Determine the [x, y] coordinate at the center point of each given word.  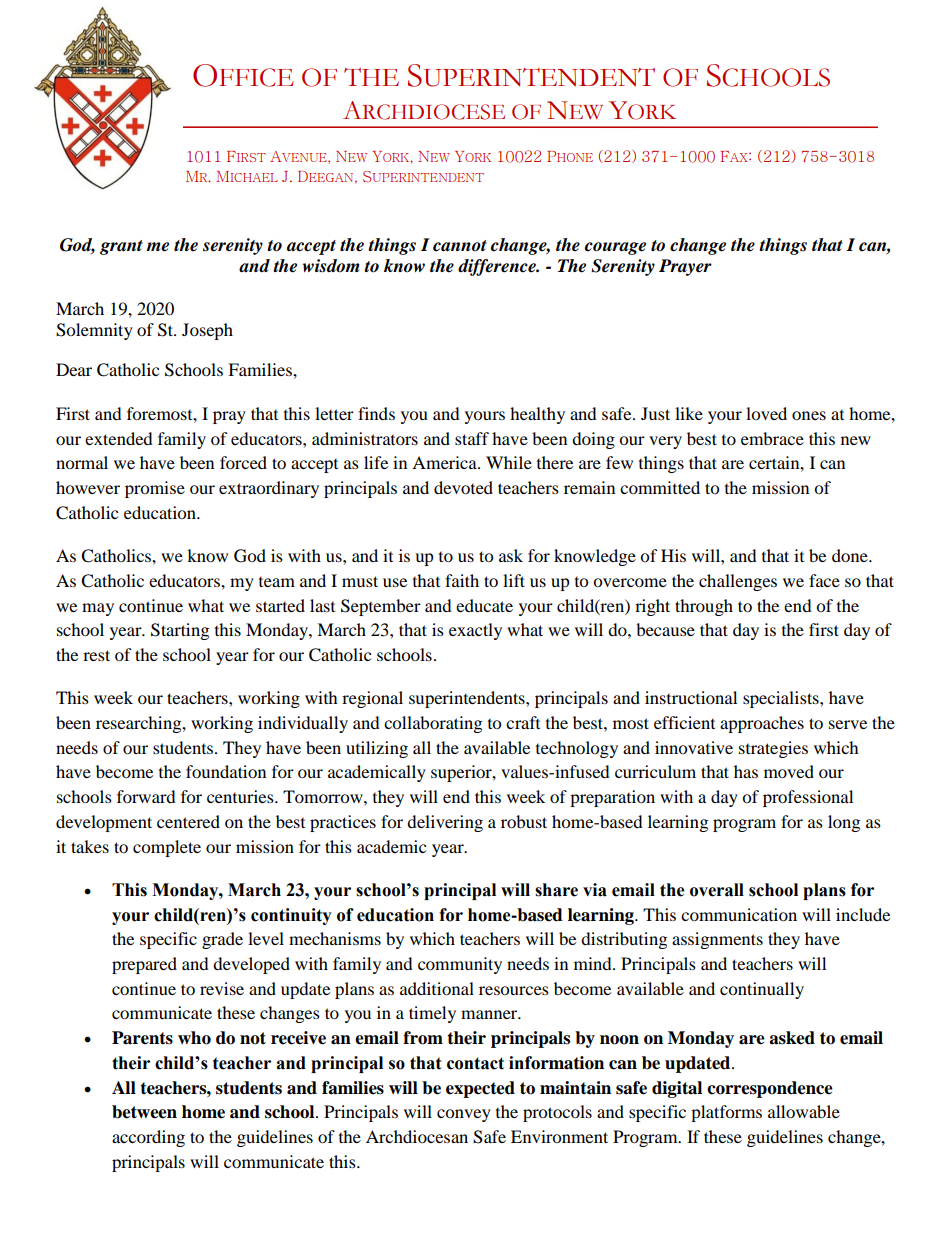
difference [498, 267]
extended [119, 438]
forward [146, 796]
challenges [738, 582]
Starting [180, 631]
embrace [772, 438]
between [144, 1112]
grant [121, 247]
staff [472, 438]
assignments [717, 940]
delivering [445, 823]
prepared [144, 965]
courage [615, 248]
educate [484, 605]
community [460, 965]
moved [789, 771]
